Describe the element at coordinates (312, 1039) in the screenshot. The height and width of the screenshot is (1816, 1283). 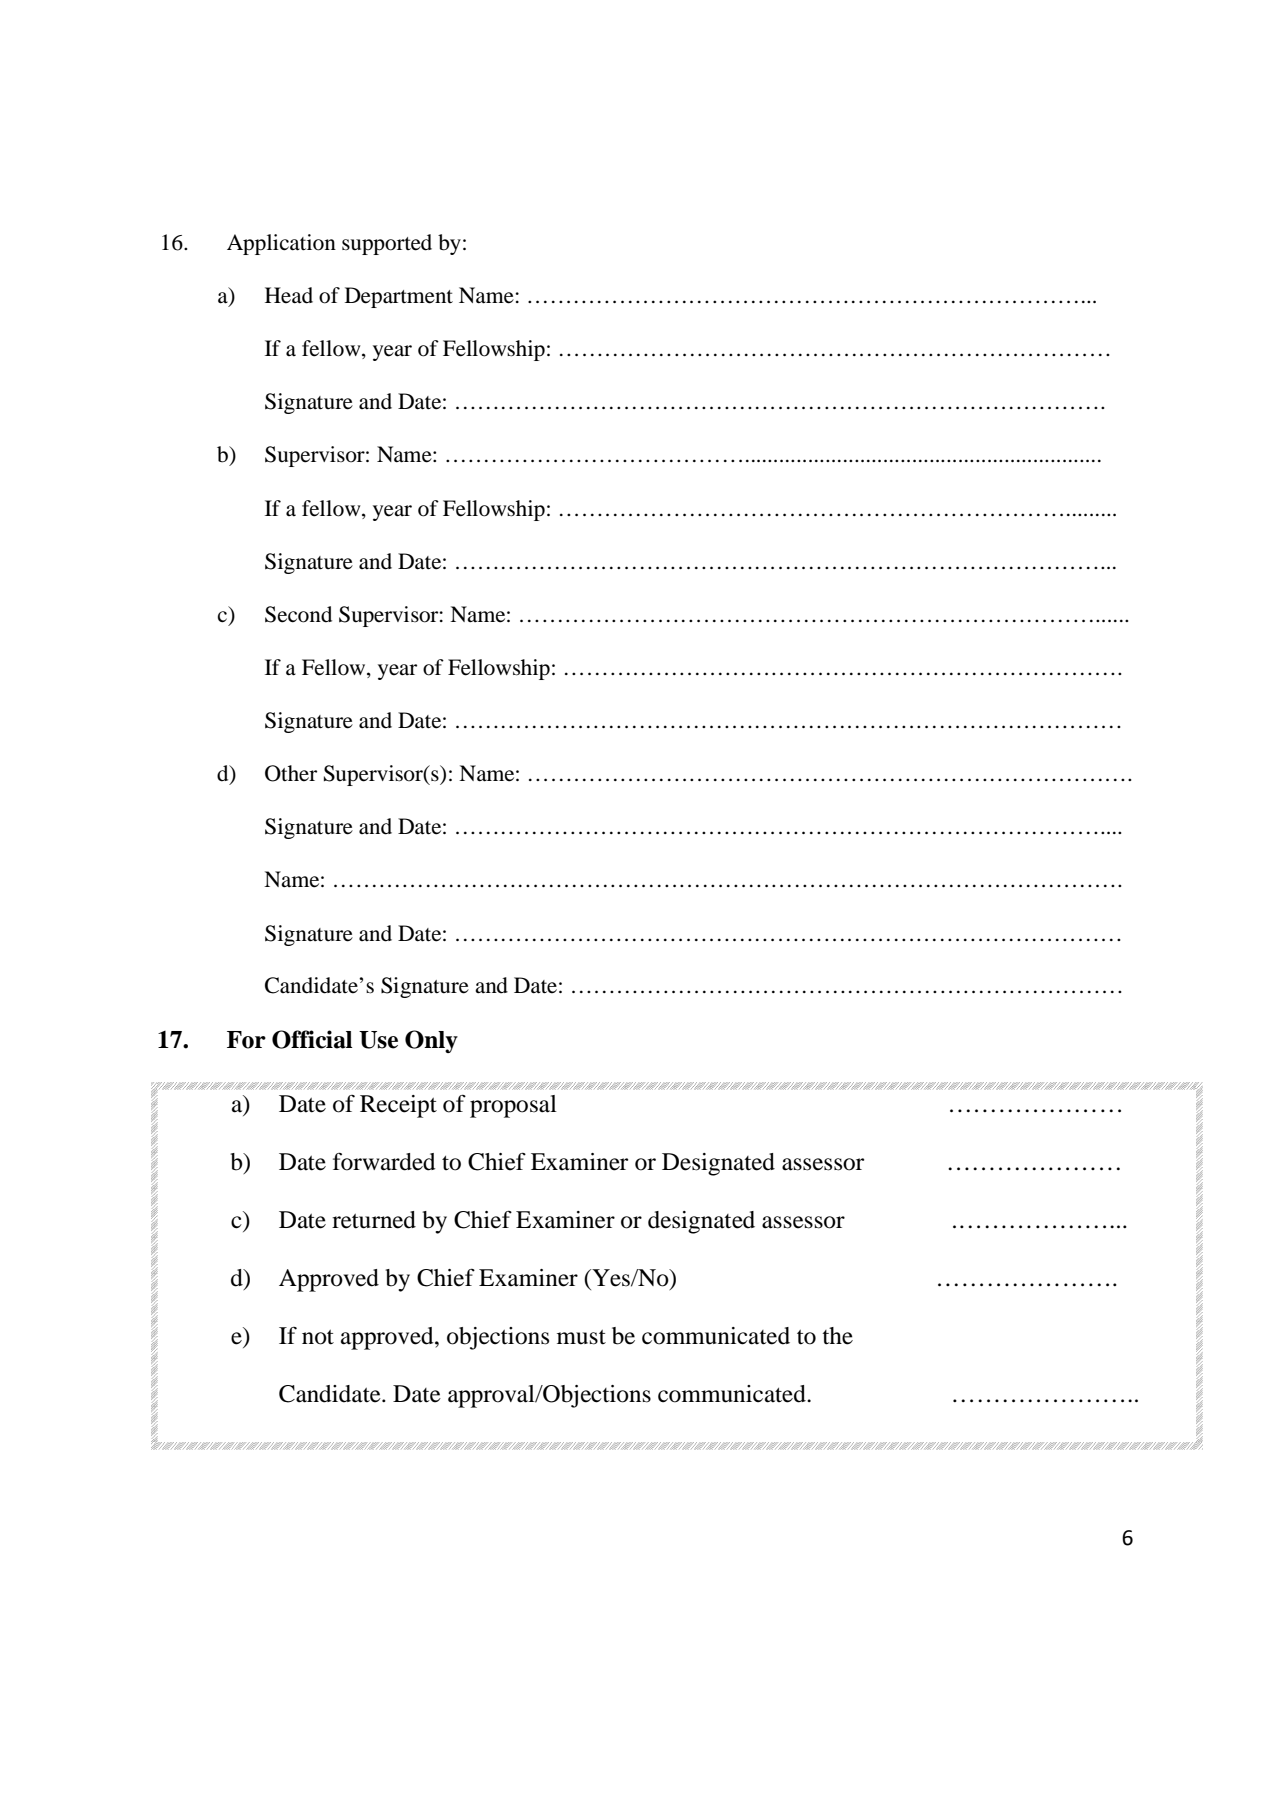
I see `Official` at that location.
